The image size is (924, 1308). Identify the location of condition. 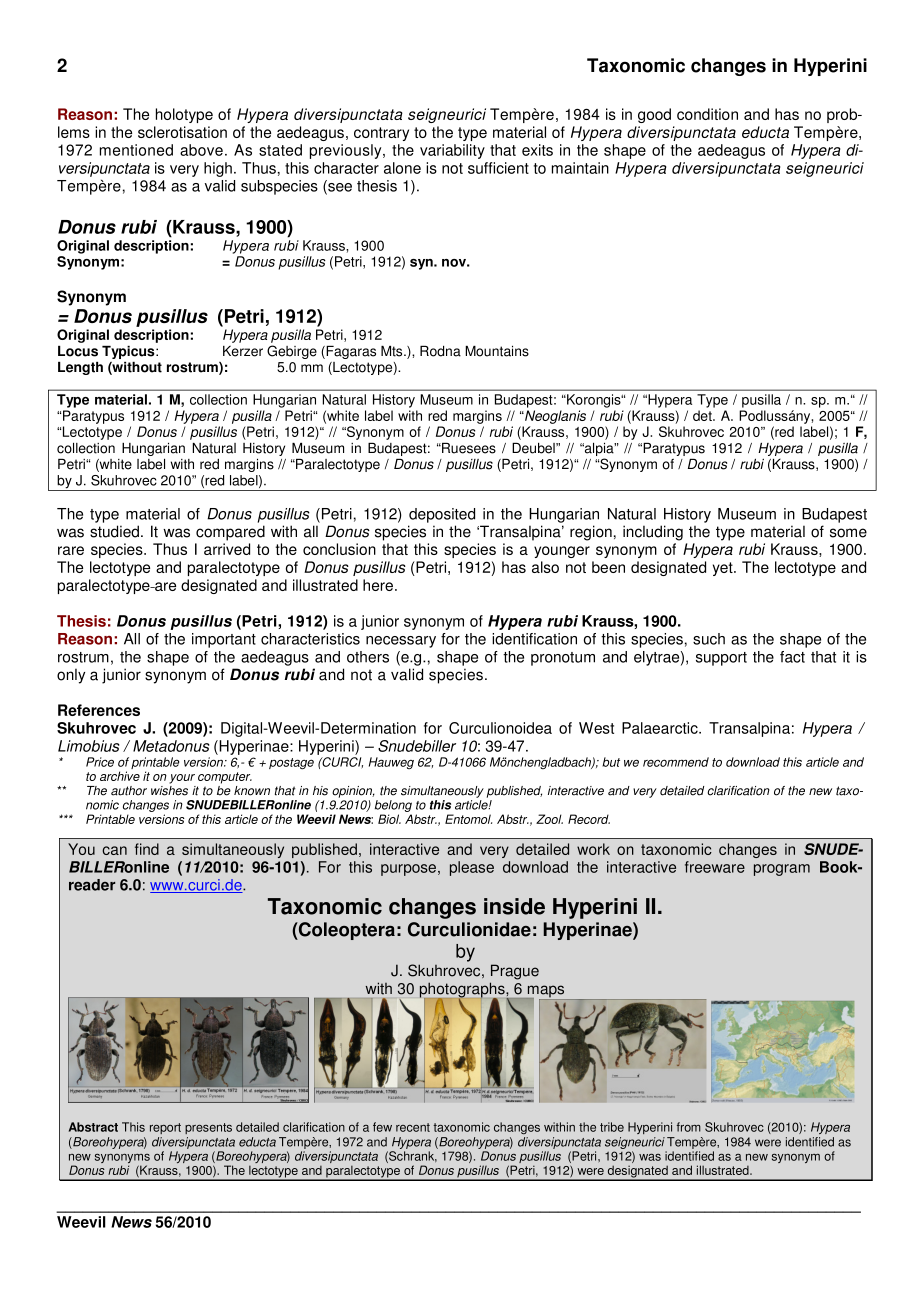
(707, 114).
